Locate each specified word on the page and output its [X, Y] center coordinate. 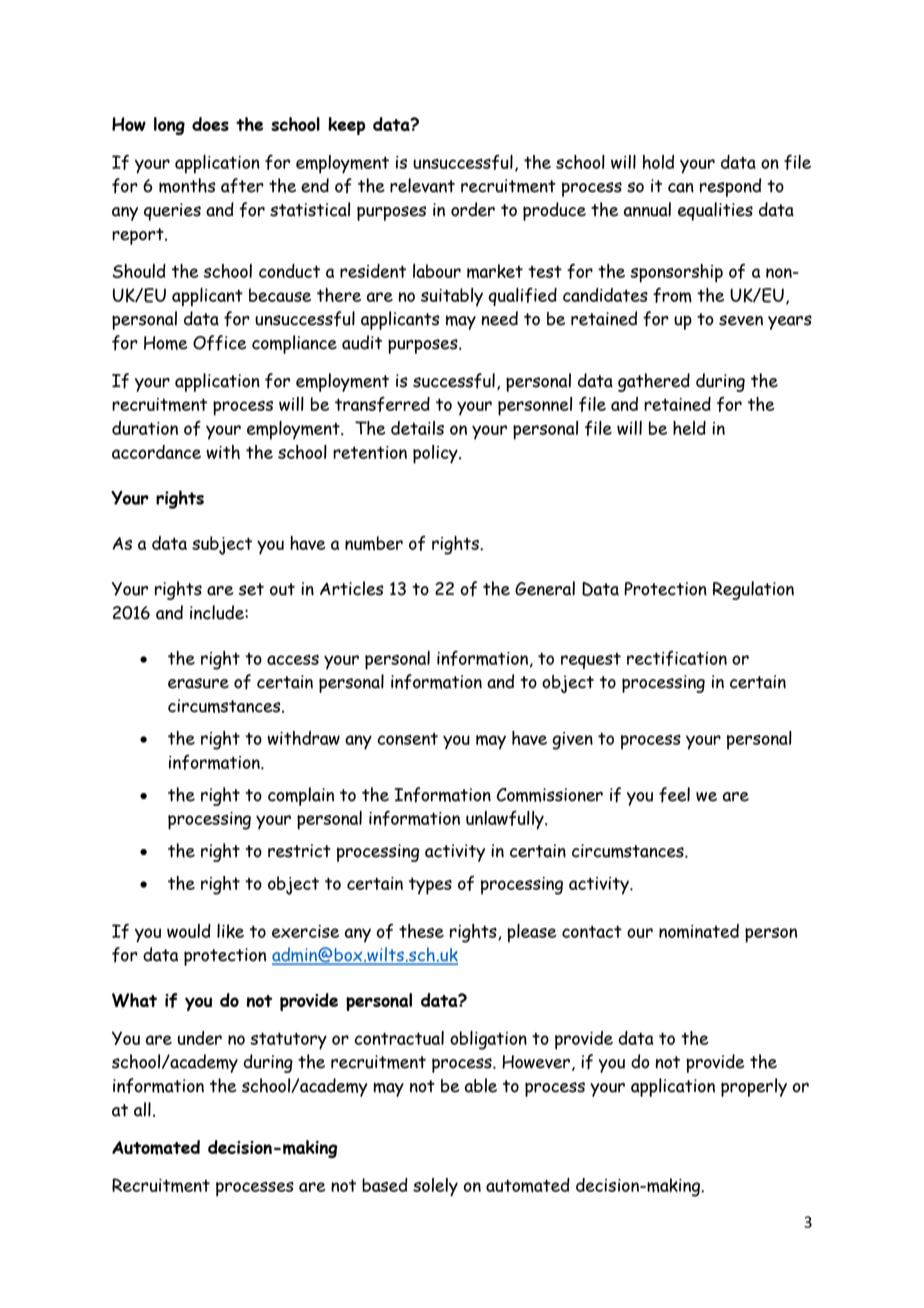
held [689, 428]
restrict [299, 851]
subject [222, 545]
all [142, 1109]
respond [730, 187]
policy [436, 454]
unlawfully [506, 820]
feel [674, 795]
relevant [422, 185]
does [210, 124]
